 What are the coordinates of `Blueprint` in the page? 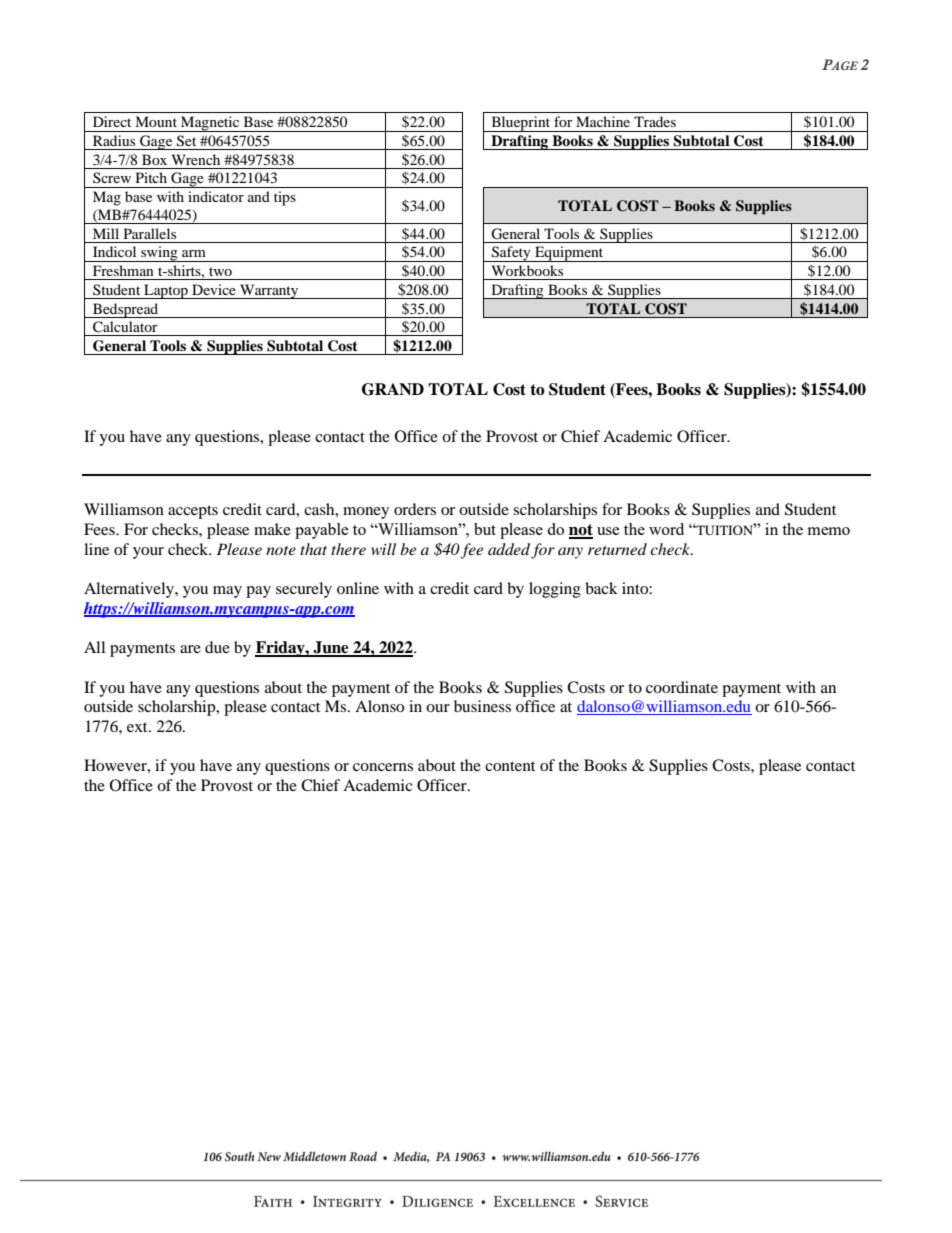 It's located at (521, 124).
